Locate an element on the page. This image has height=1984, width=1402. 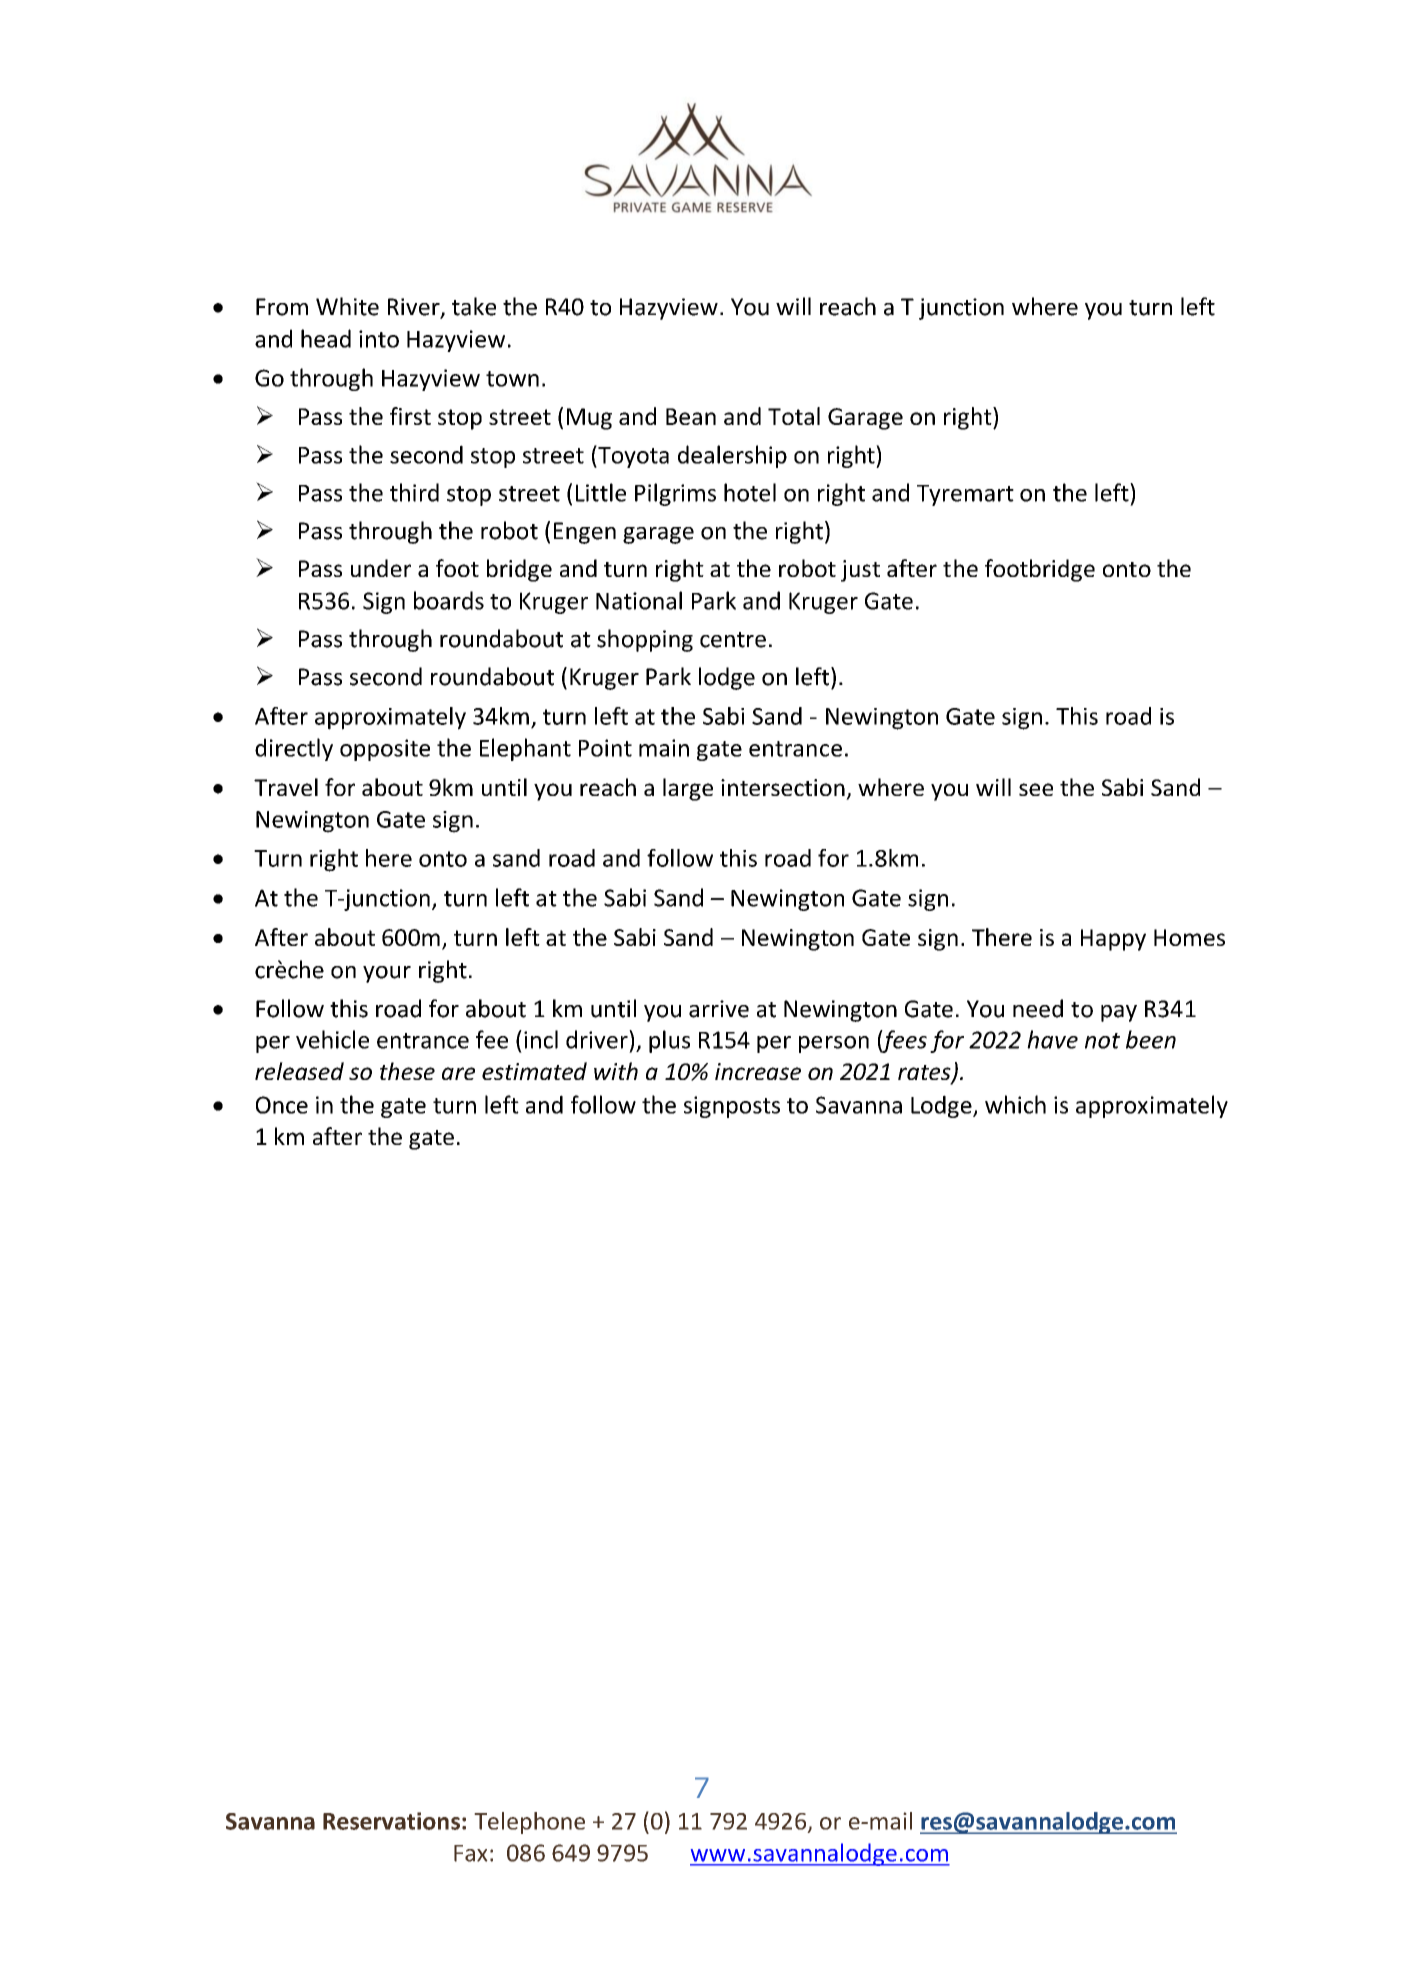
arrive is located at coordinates (719, 1009).
